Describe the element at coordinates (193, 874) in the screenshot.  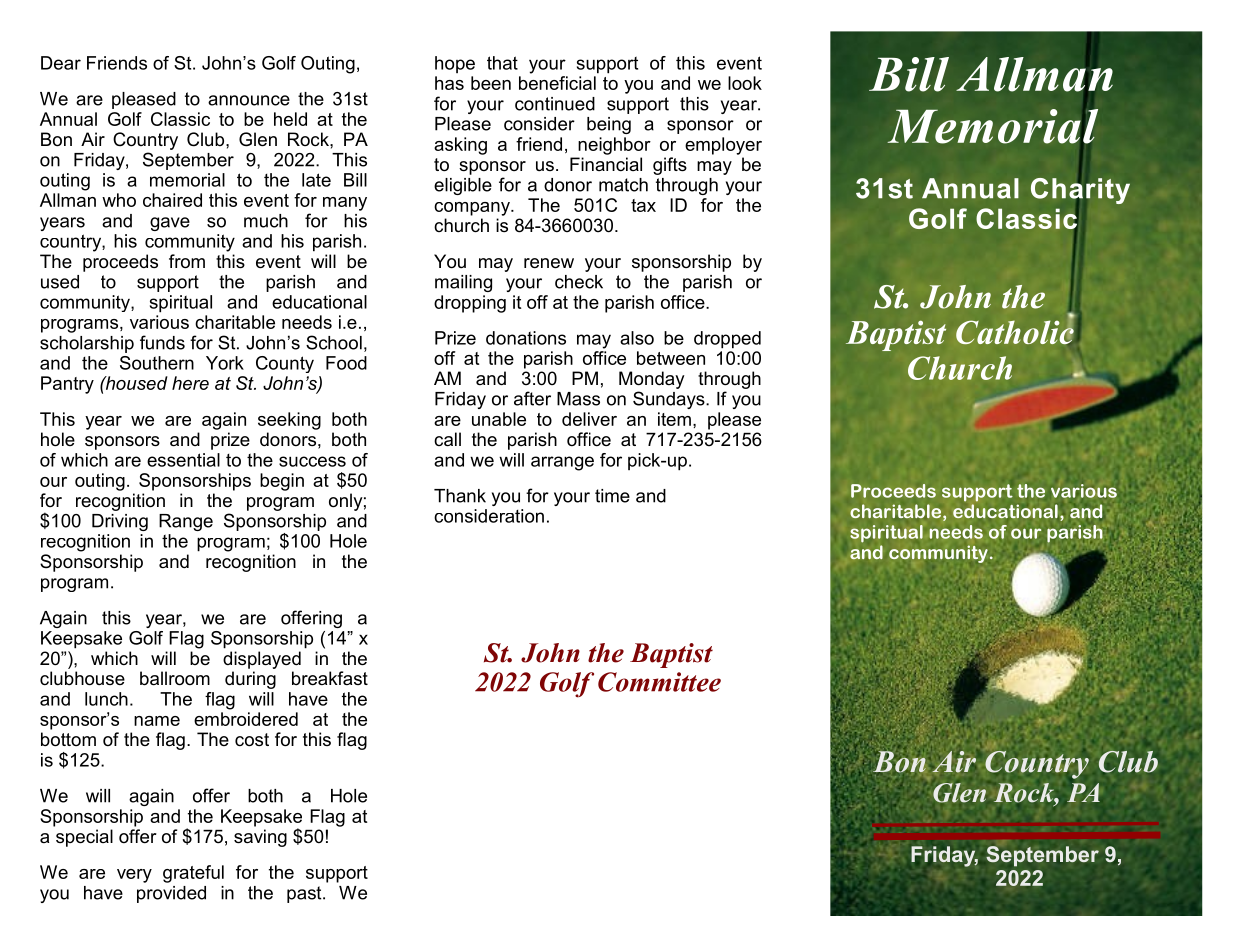
I see `grateful` at that location.
